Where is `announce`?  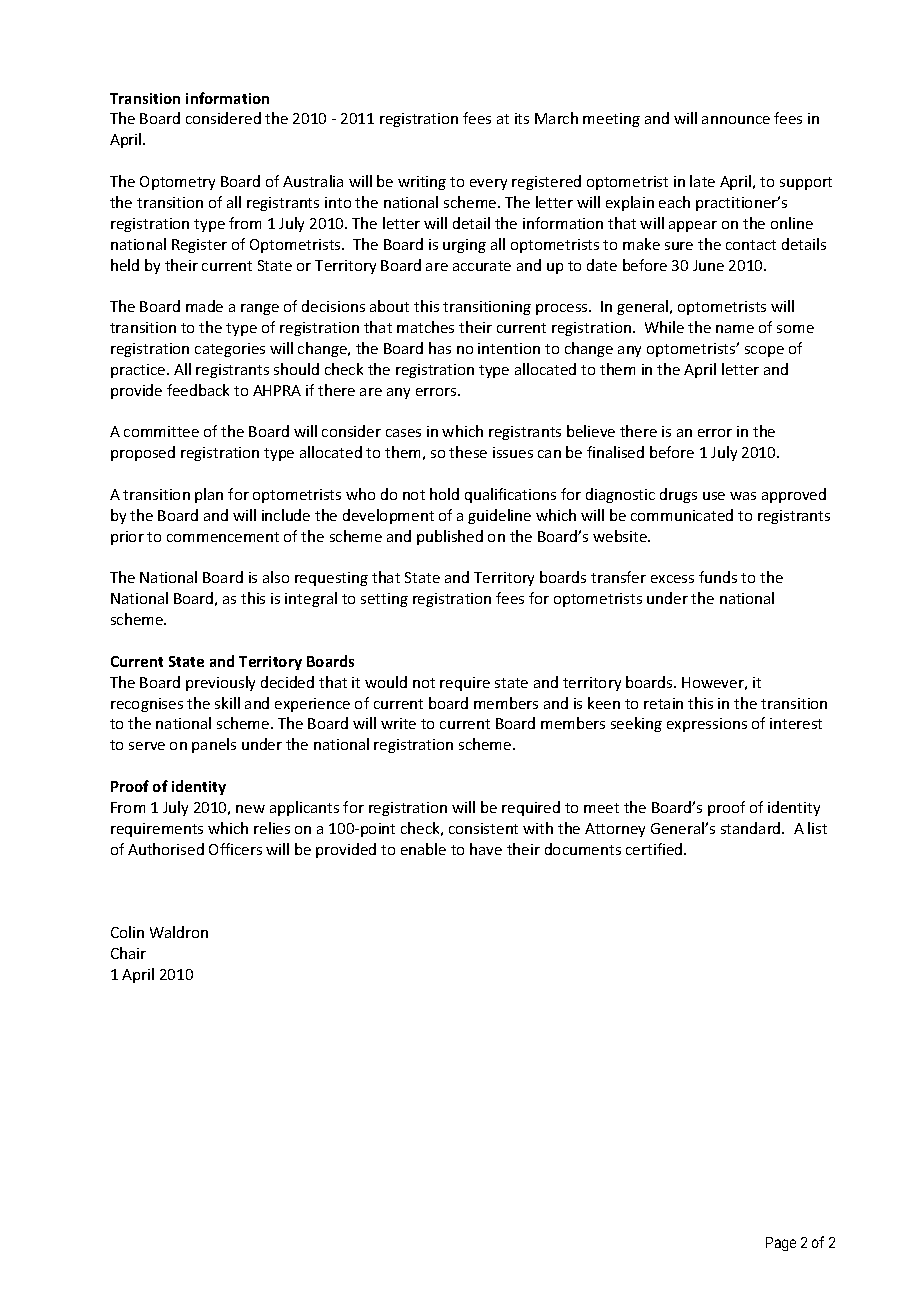
announce is located at coordinates (736, 120).
